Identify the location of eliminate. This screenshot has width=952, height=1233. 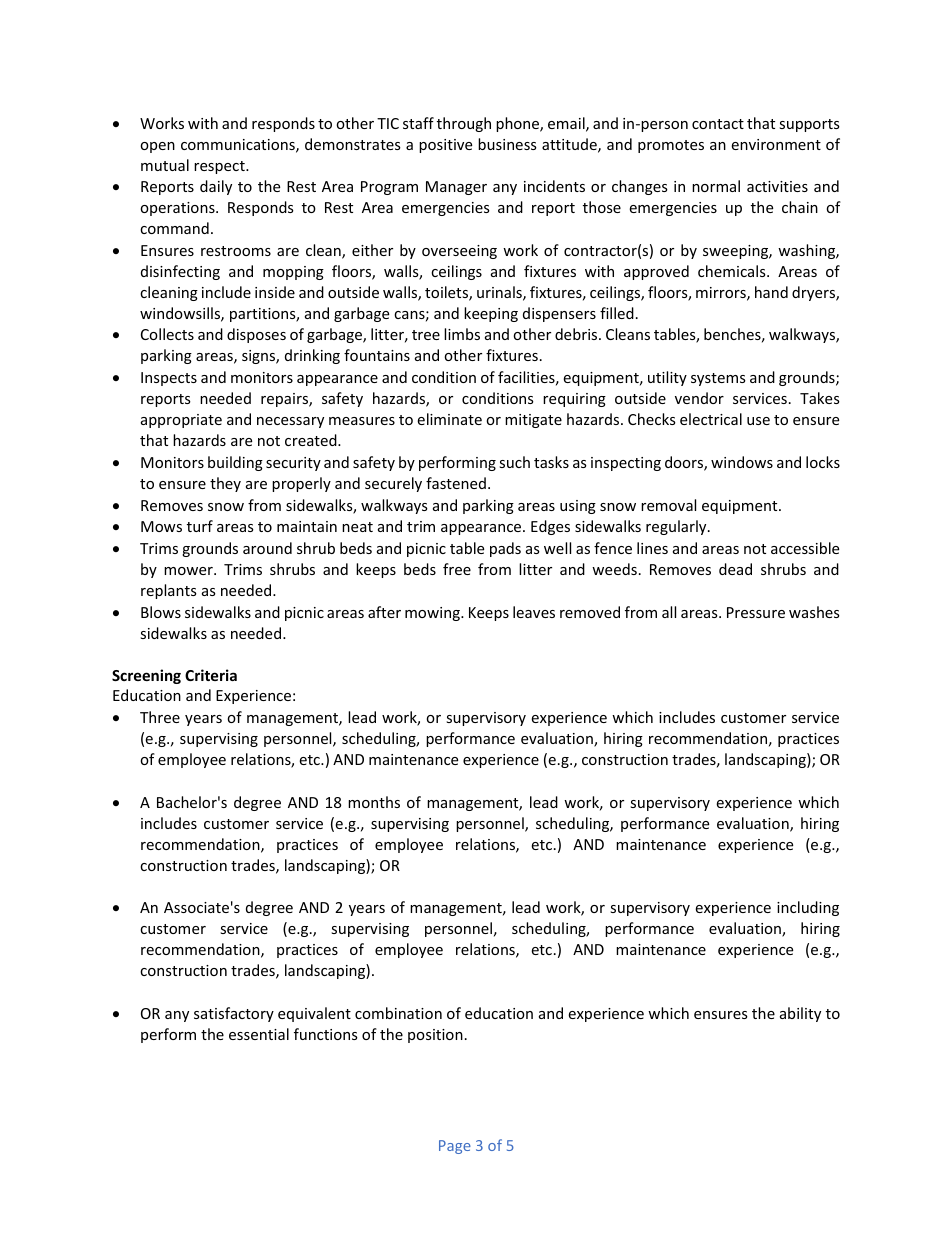
(449, 419).
